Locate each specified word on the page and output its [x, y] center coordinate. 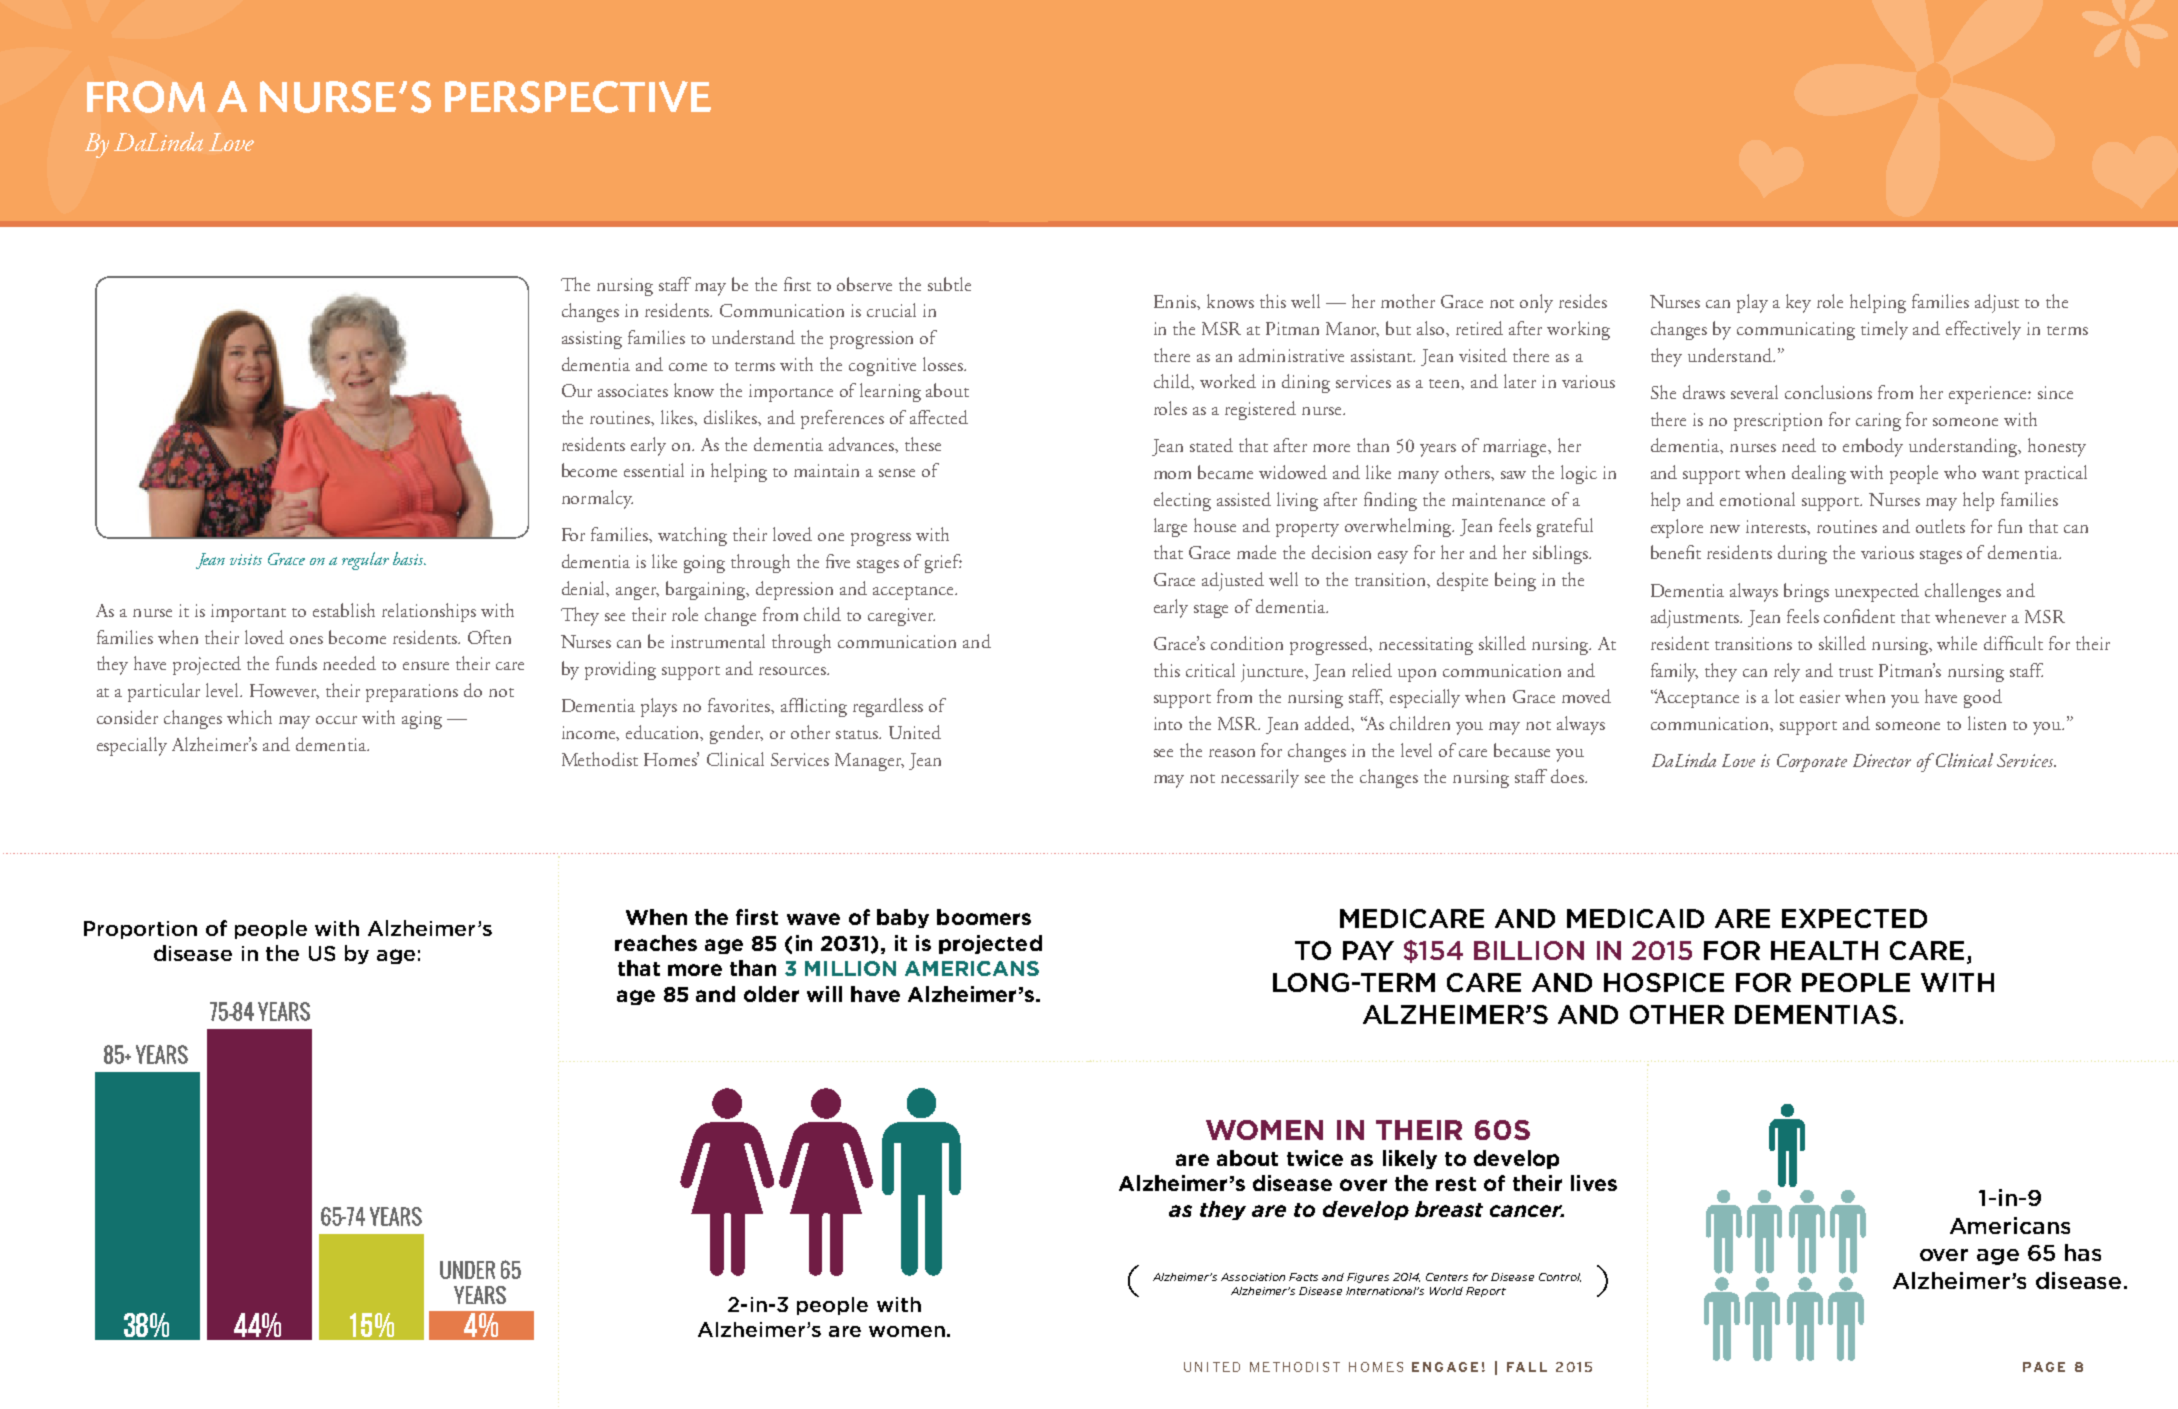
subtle [949, 284]
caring [1878, 422]
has [2083, 1252]
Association [1253, 1277]
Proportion [140, 930]
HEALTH [1824, 950]
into [1168, 723]
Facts [1303, 1277]
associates [633, 390]
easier [1820, 696]
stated [1211, 445]
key [1798, 303]
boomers [984, 917]
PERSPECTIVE [578, 97]
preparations [412, 693]
